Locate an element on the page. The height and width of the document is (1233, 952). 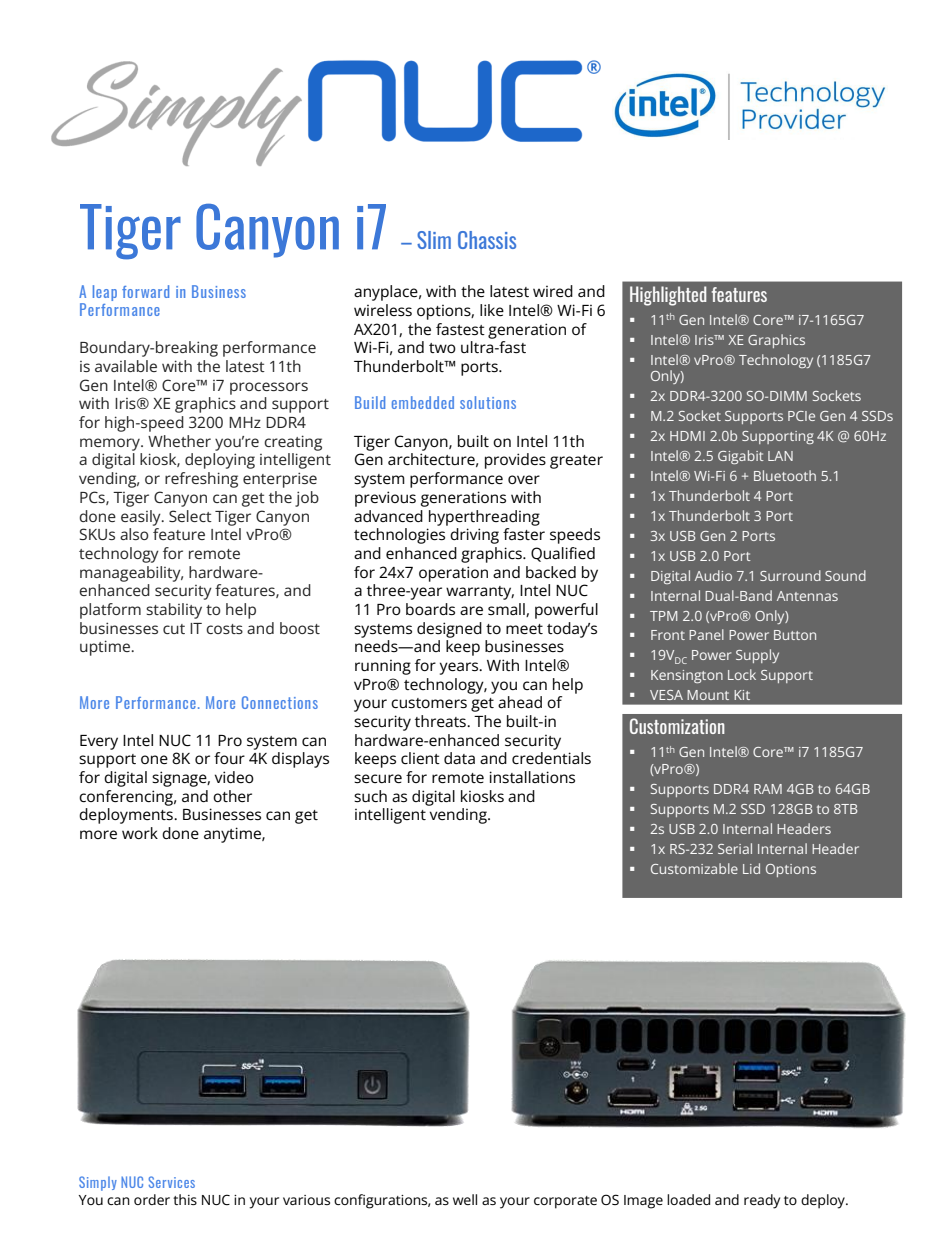
wired is located at coordinates (553, 291).
